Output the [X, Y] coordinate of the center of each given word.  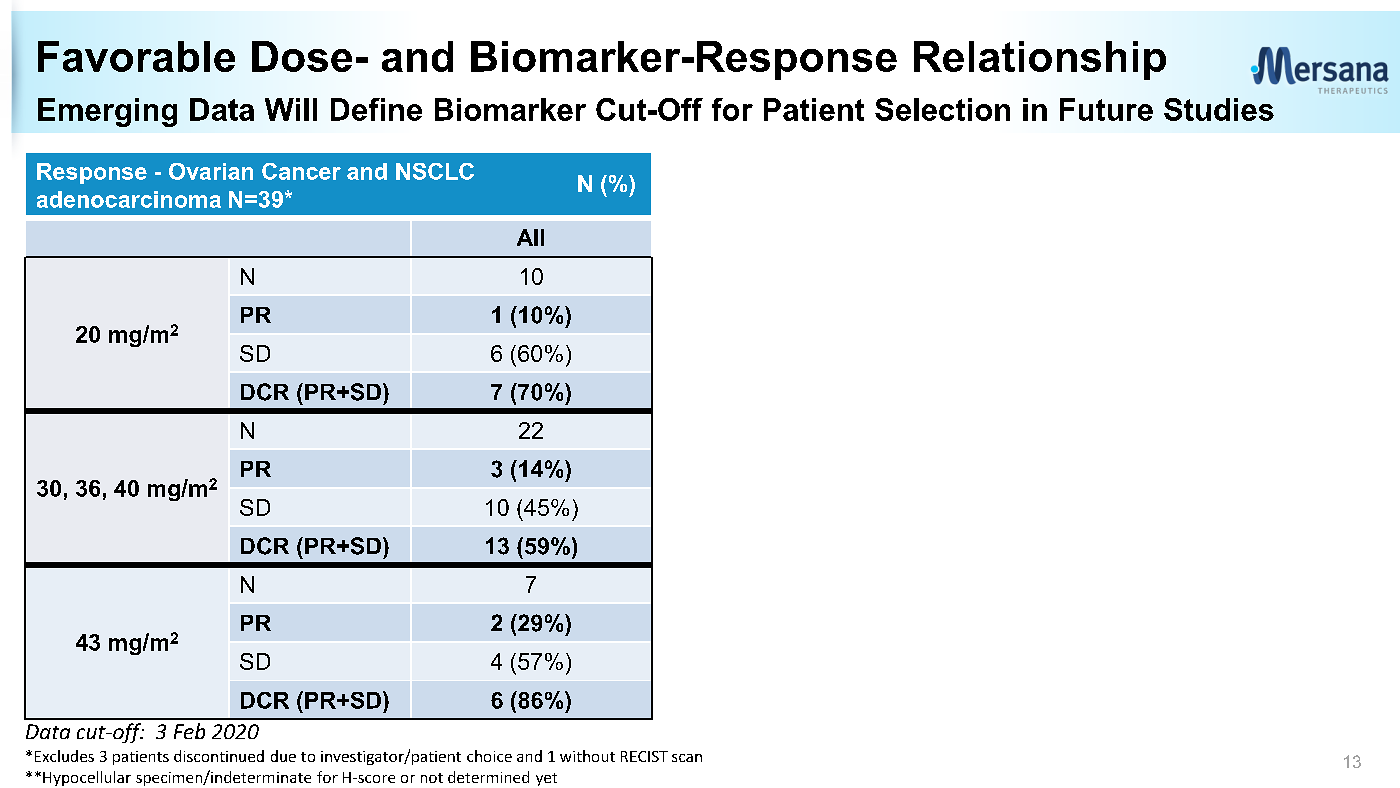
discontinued [219, 756]
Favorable [136, 56]
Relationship [1040, 60]
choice [489, 756]
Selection [942, 109]
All [530, 237]
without [587, 756]
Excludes [64, 756]
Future [1106, 109]
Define [376, 109]
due [283, 756]
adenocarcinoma [129, 199]
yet [546, 779]
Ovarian [211, 171]
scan [687, 758]
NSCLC [435, 171]
